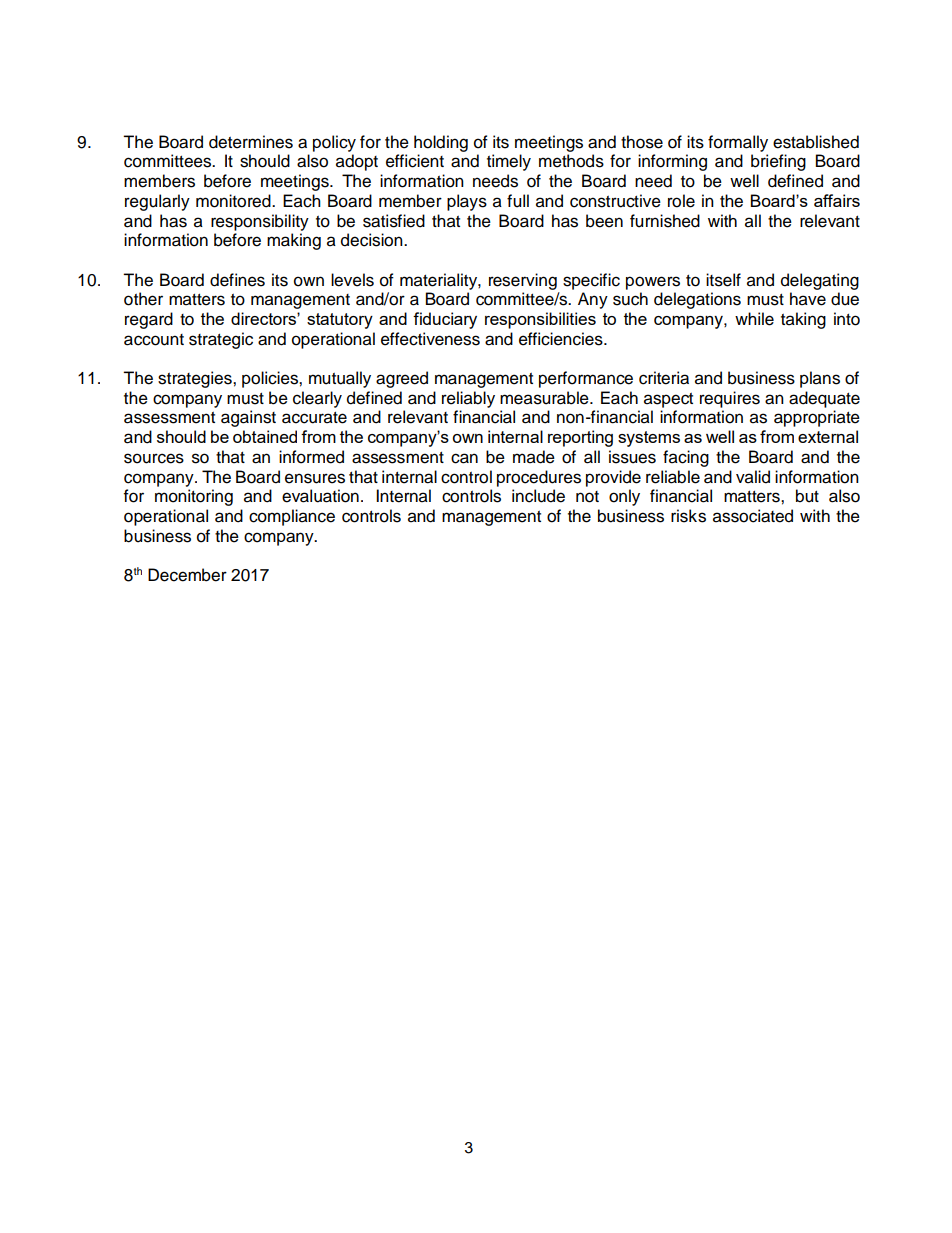 The height and width of the image is (1233, 952). I want to click on include, so click(538, 496).
